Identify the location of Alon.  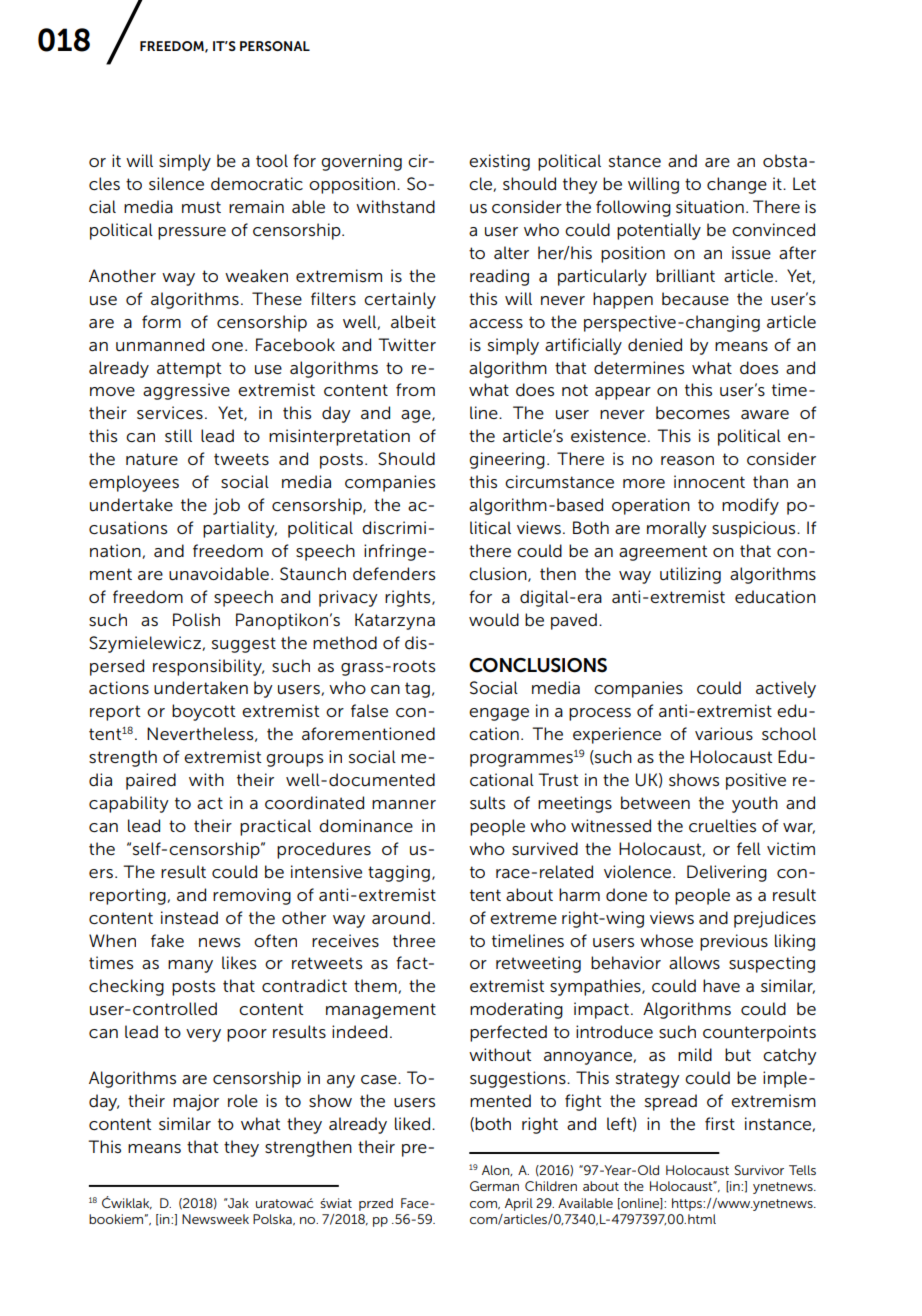
(497, 1170).
